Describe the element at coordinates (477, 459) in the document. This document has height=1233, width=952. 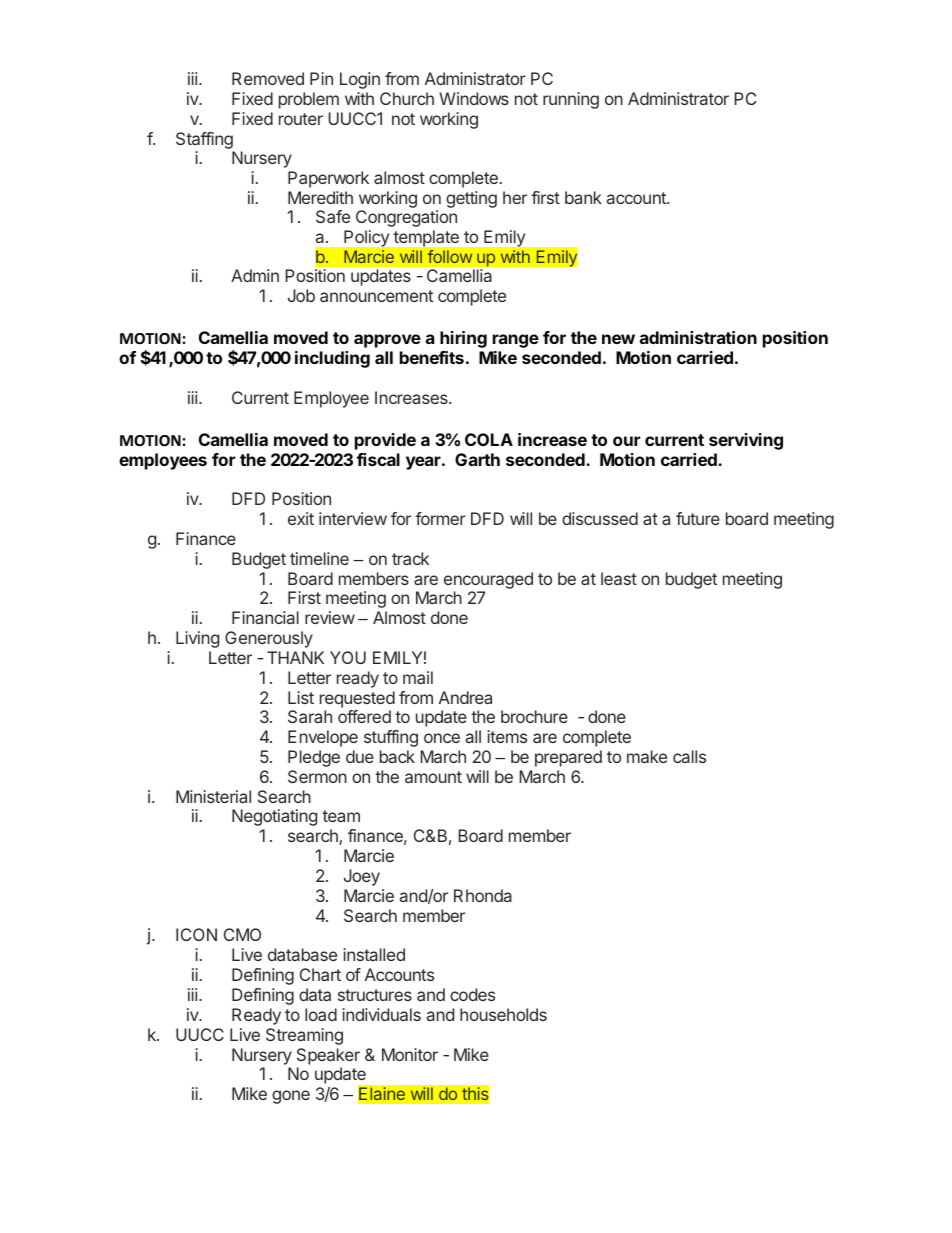
I see `Garth` at that location.
